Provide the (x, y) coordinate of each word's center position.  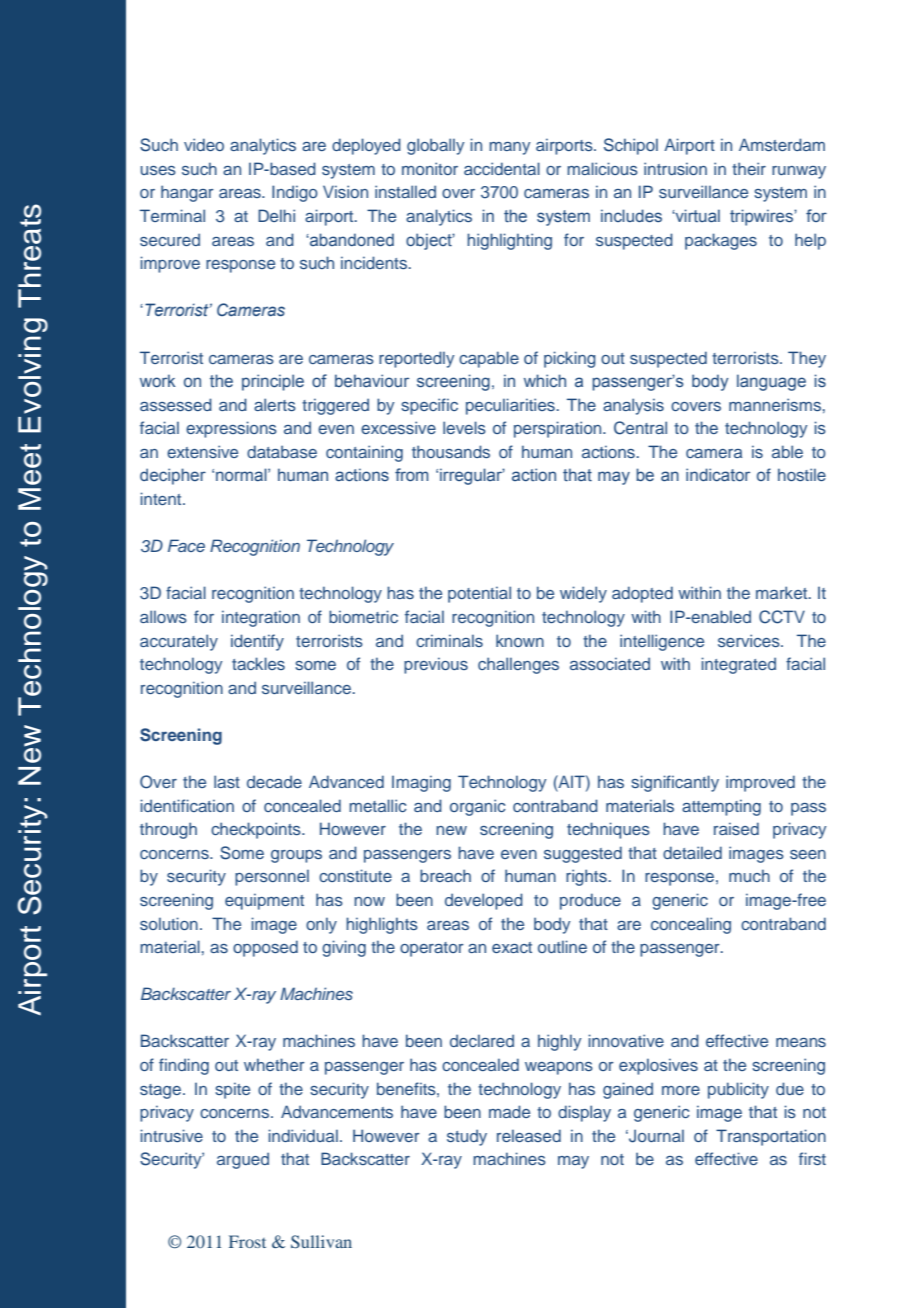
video (204, 144)
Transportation (771, 1137)
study (467, 1137)
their (749, 168)
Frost (247, 1241)
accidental (502, 168)
